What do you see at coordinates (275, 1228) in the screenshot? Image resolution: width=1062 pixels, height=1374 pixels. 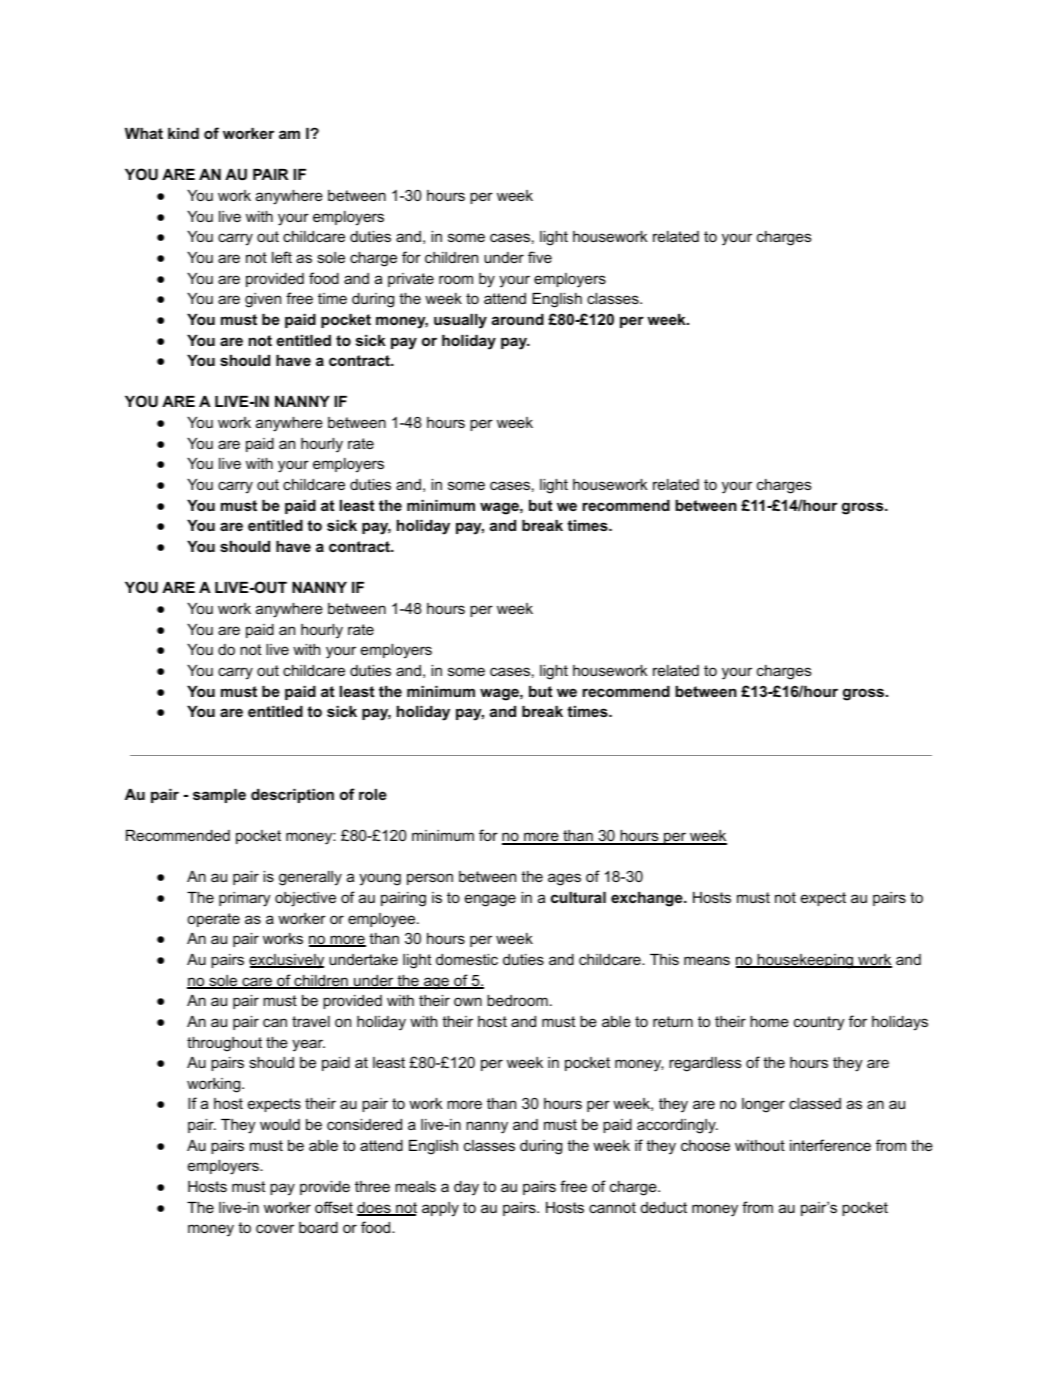 I see `cover` at bounding box center [275, 1228].
